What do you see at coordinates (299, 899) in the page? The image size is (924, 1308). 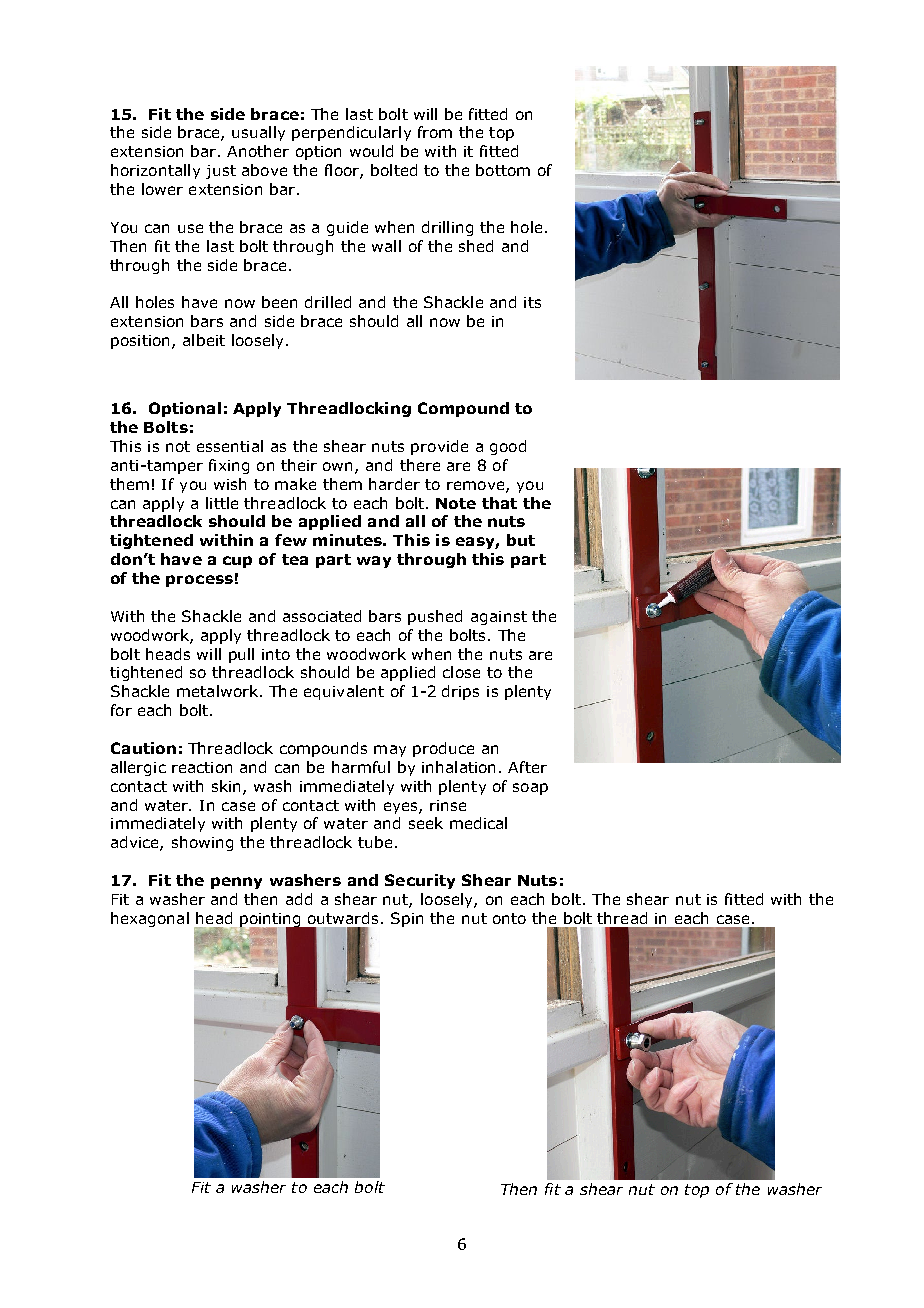 I see `add` at bounding box center [299, 899].
